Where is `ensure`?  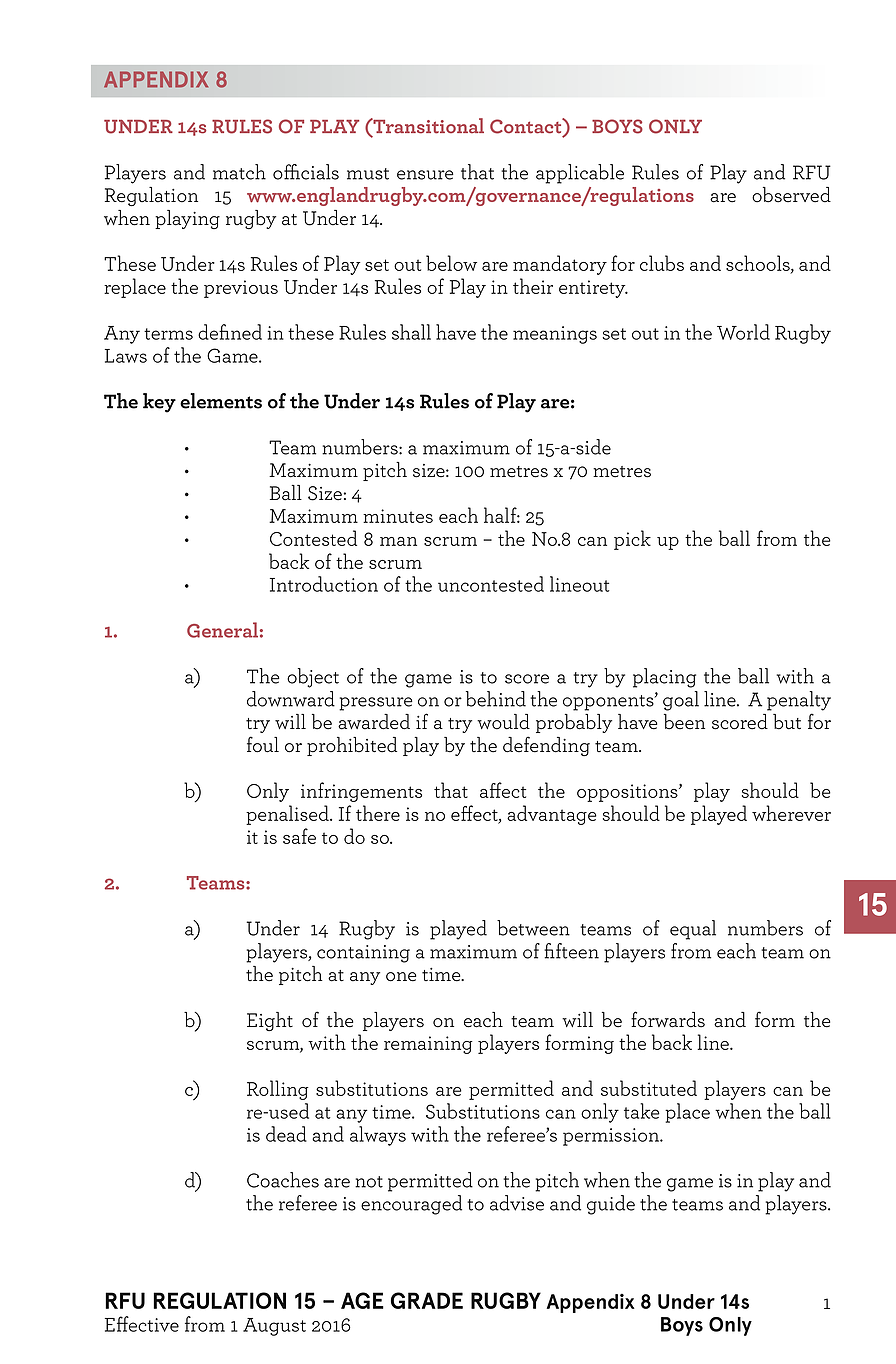
ensure is located at coordinates (425, 175).
